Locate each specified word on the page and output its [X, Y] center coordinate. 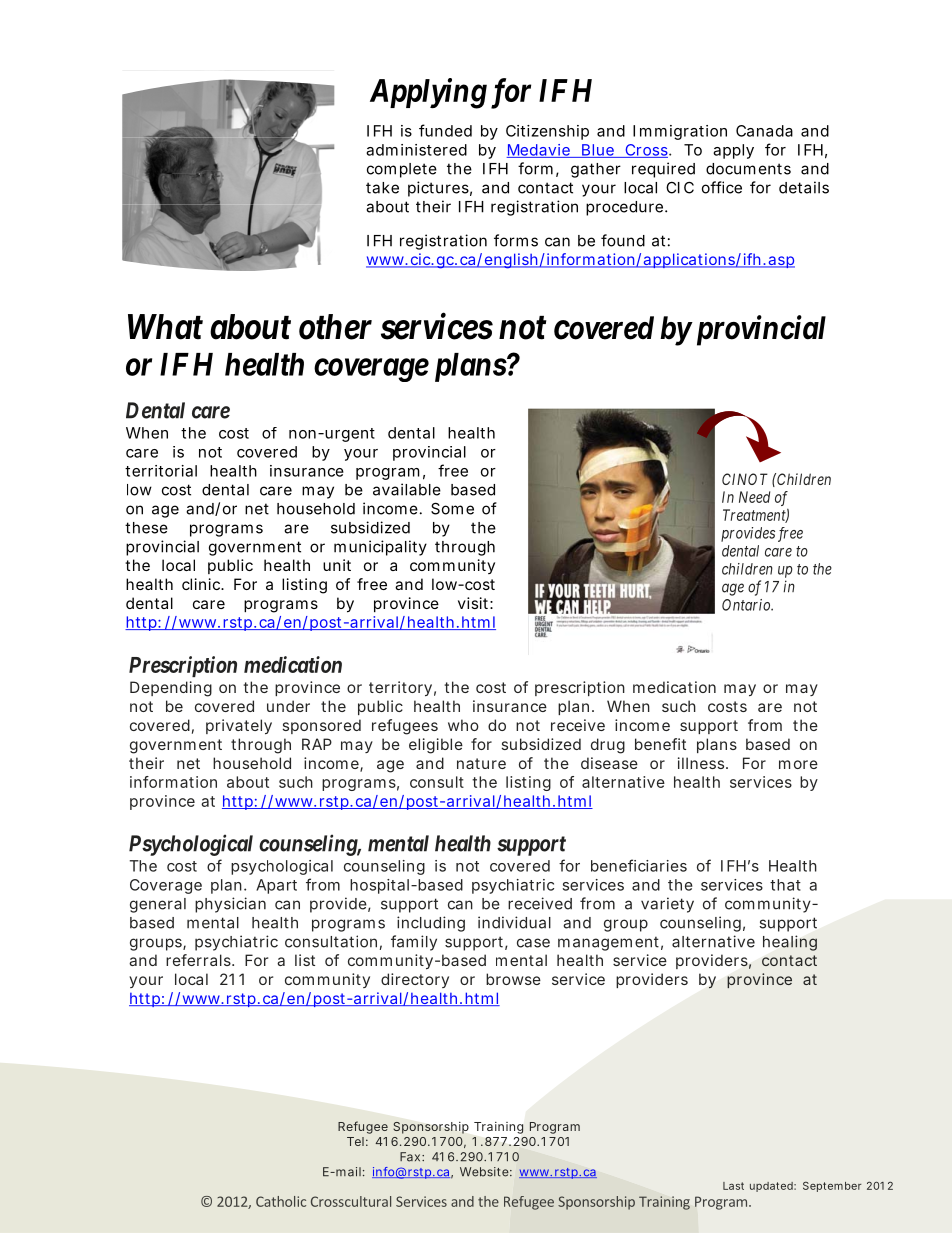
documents [748, 169]
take [382, 188]
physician [230, 905]
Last [733, 1186]
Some [452, 508]
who [463, 725]
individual [514, 922]
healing [790, 943]
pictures [438, 189]
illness [701, 763]
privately [239, 726]
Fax [410, 1157]
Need [754, 497]
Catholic [281, 1201]
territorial [161, 471]
